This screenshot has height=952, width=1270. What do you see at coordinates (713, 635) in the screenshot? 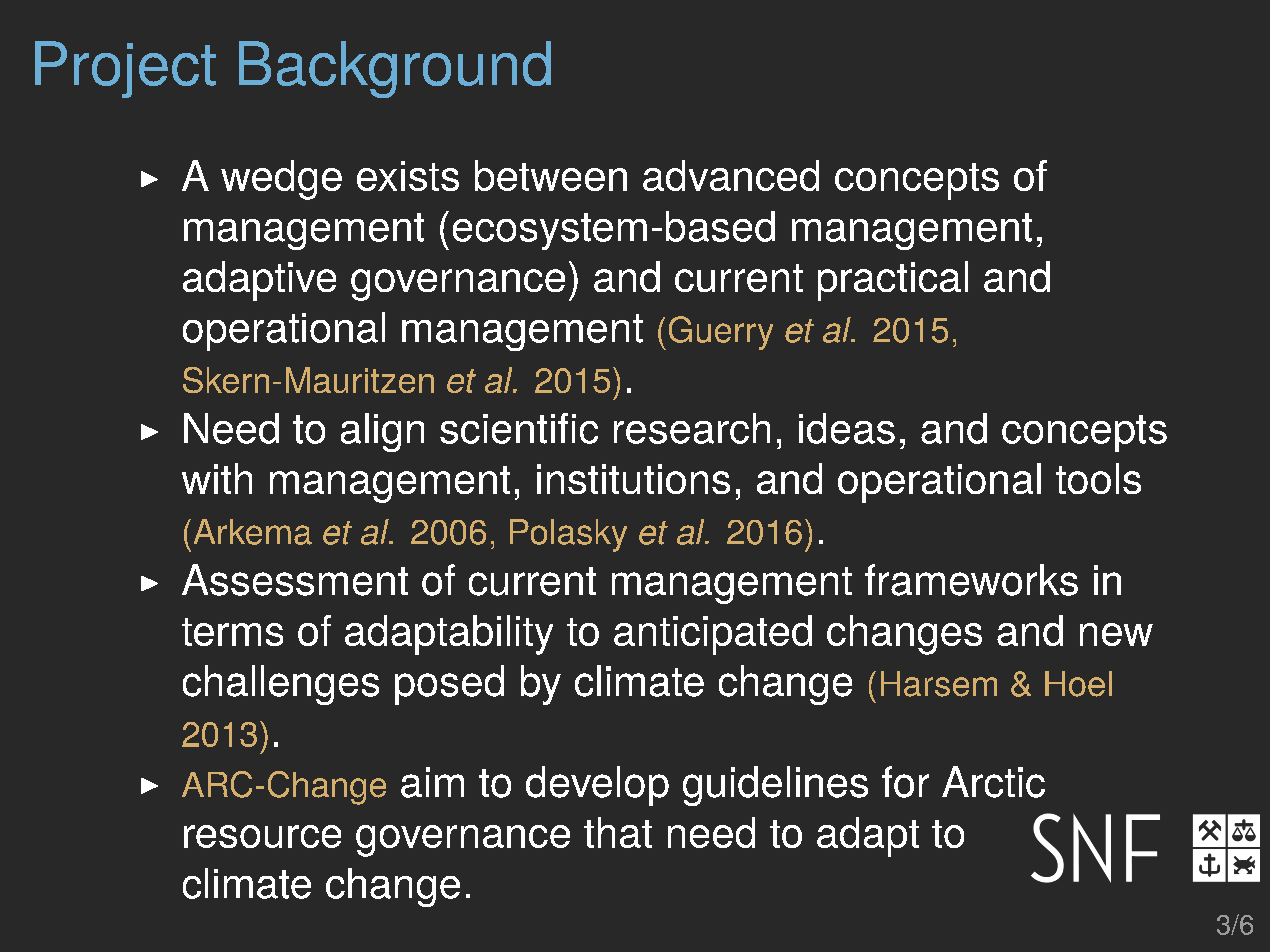
I see `anticipated` at bounding box center [713, 635].
